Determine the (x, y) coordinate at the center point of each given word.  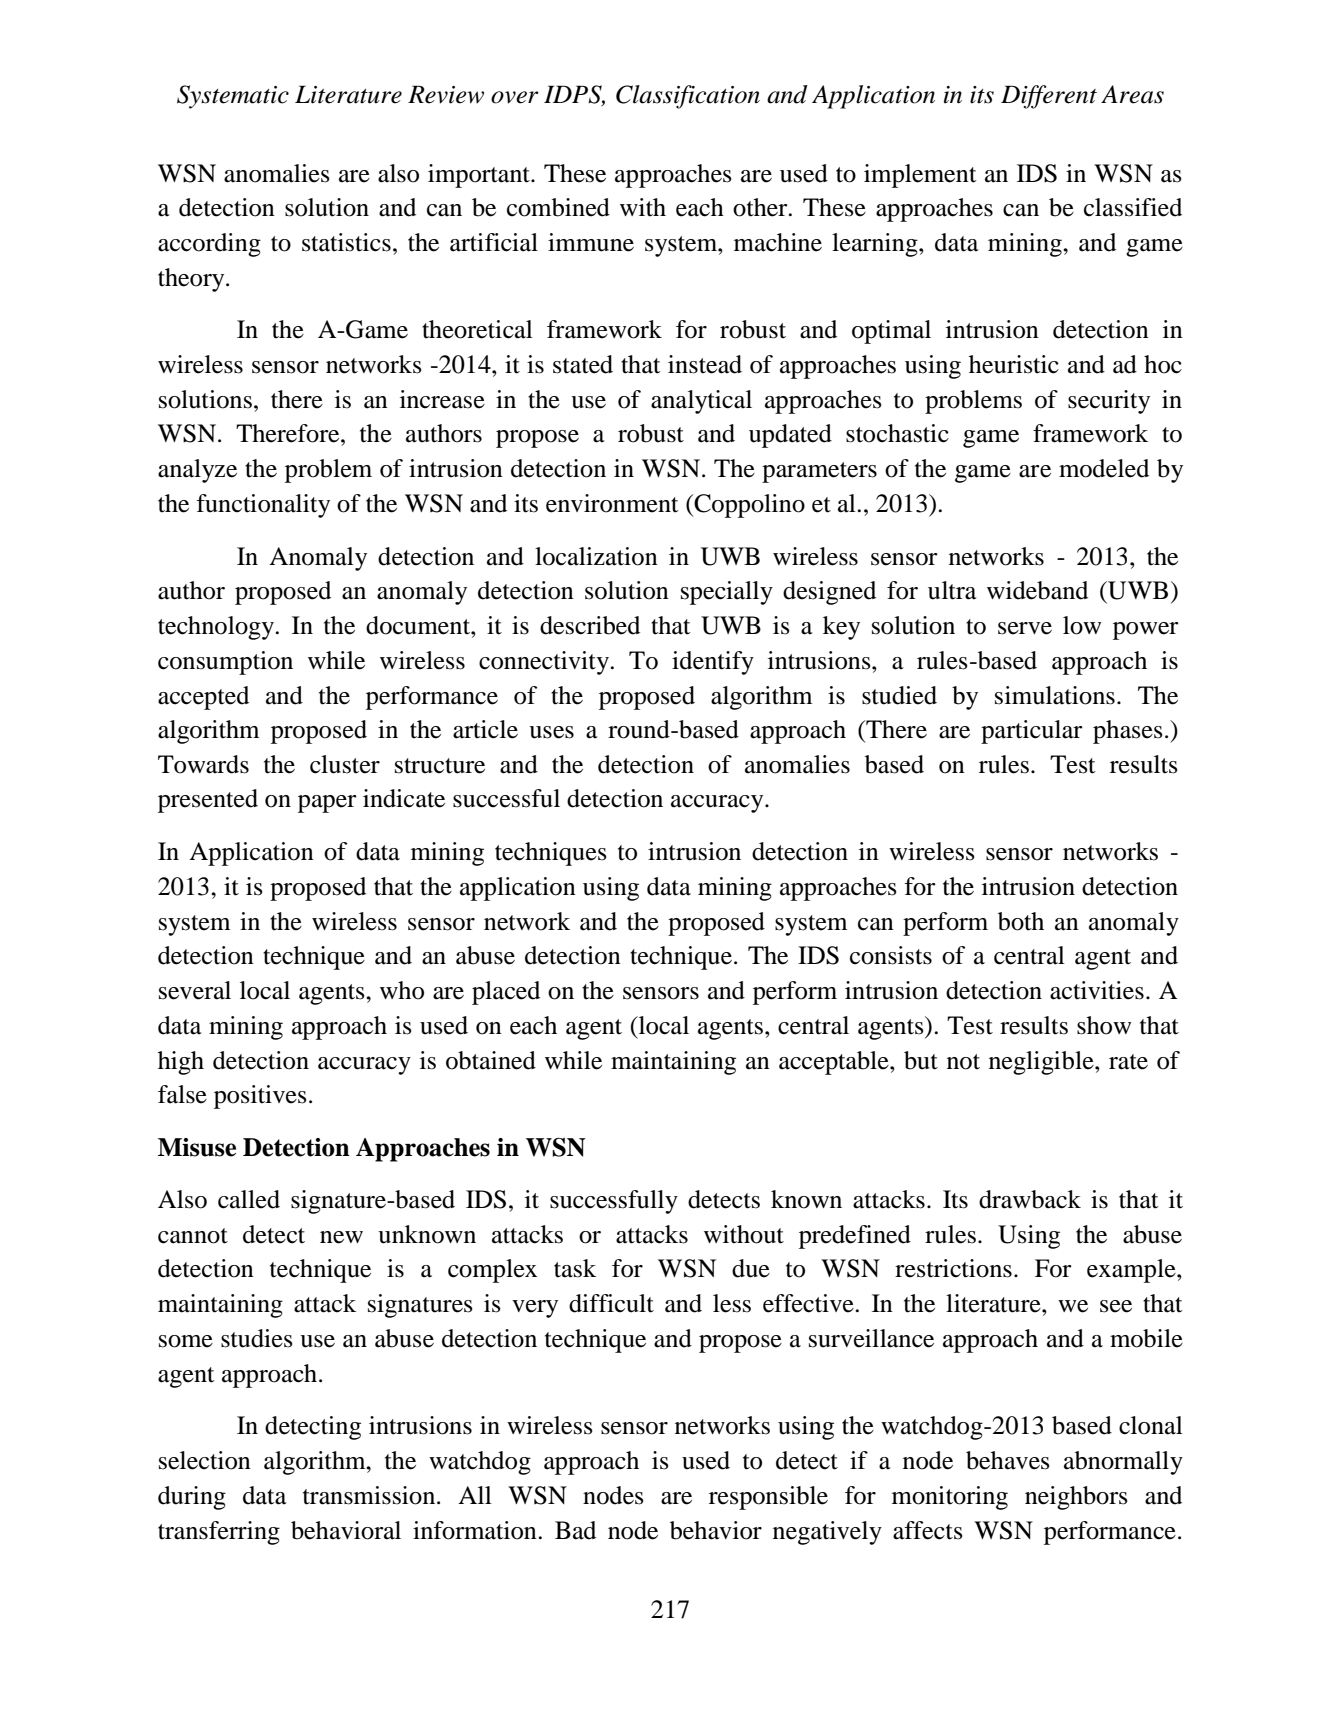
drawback (1030, 1199)
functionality (263, 506)
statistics (346, 242)
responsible (768, 1498)
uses (551, 732)
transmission (370, 1495)
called (249, 1199)
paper (327, 804)
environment (612, 503)
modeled (1104, 468)
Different (1049, 97)
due (751, 1268)
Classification (688, 97)
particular (1032, 732)
